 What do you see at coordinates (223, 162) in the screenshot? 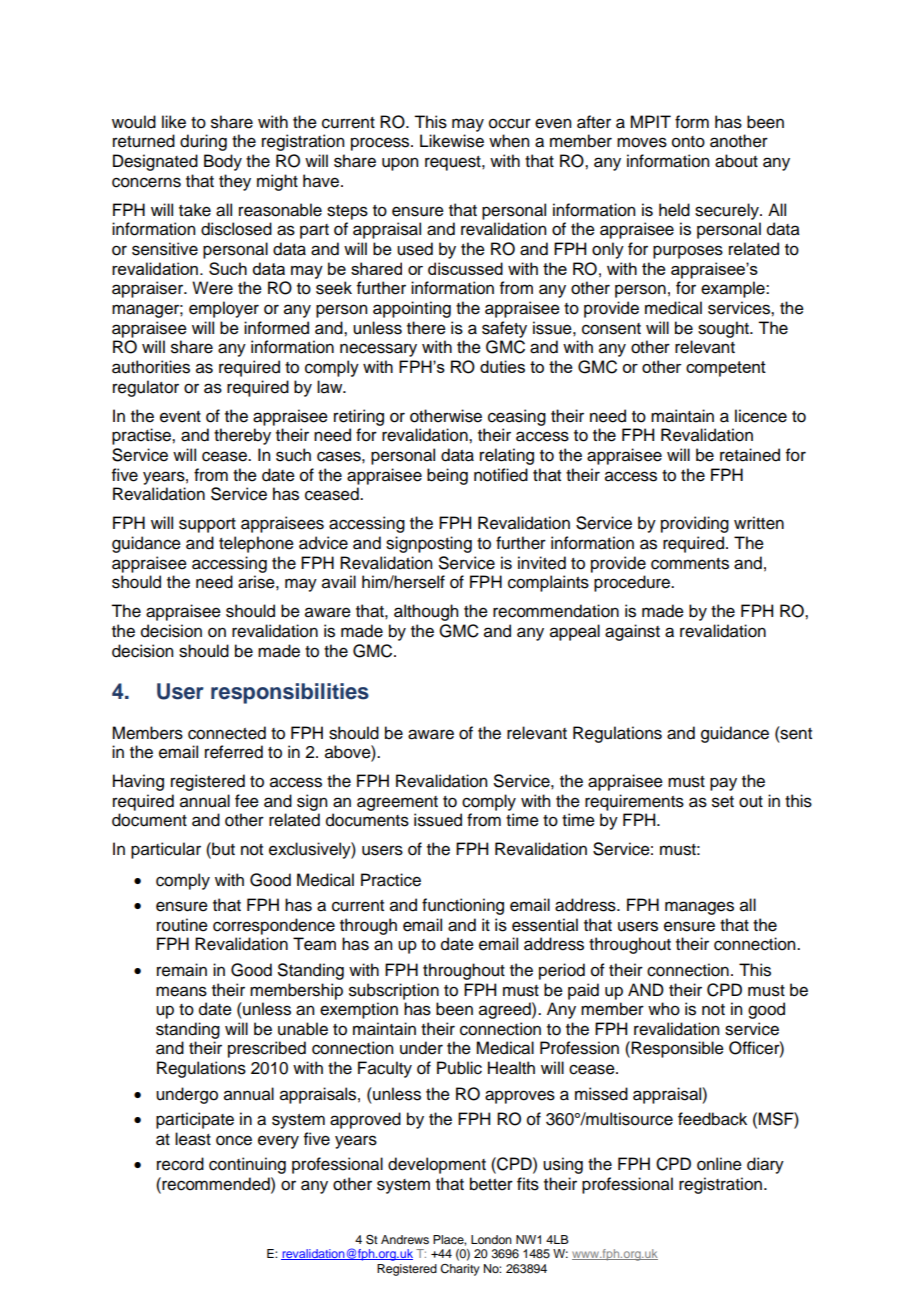
I see `Body` at bounding box center [223, 162].
